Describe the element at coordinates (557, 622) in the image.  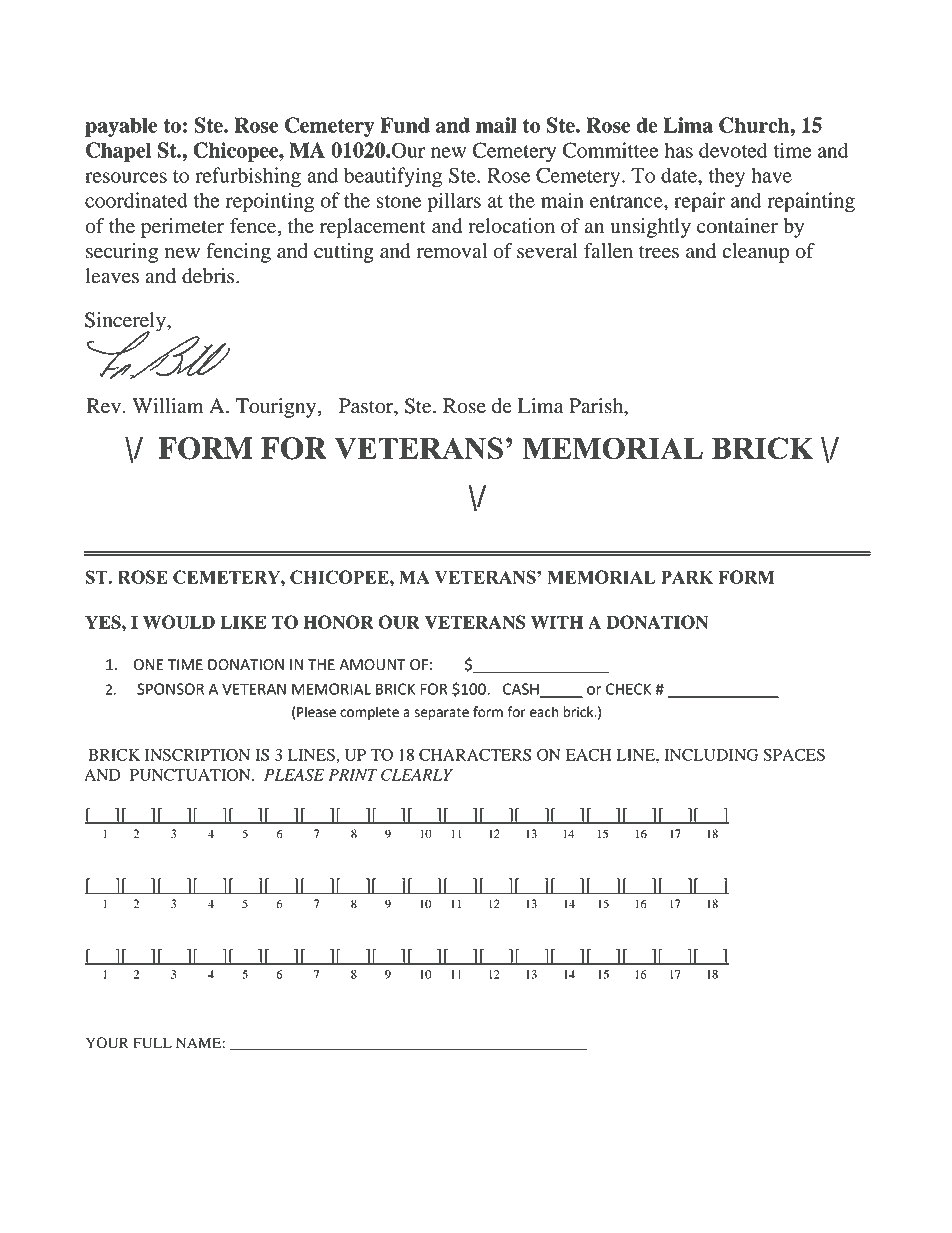
I see `WITH` at that location.
